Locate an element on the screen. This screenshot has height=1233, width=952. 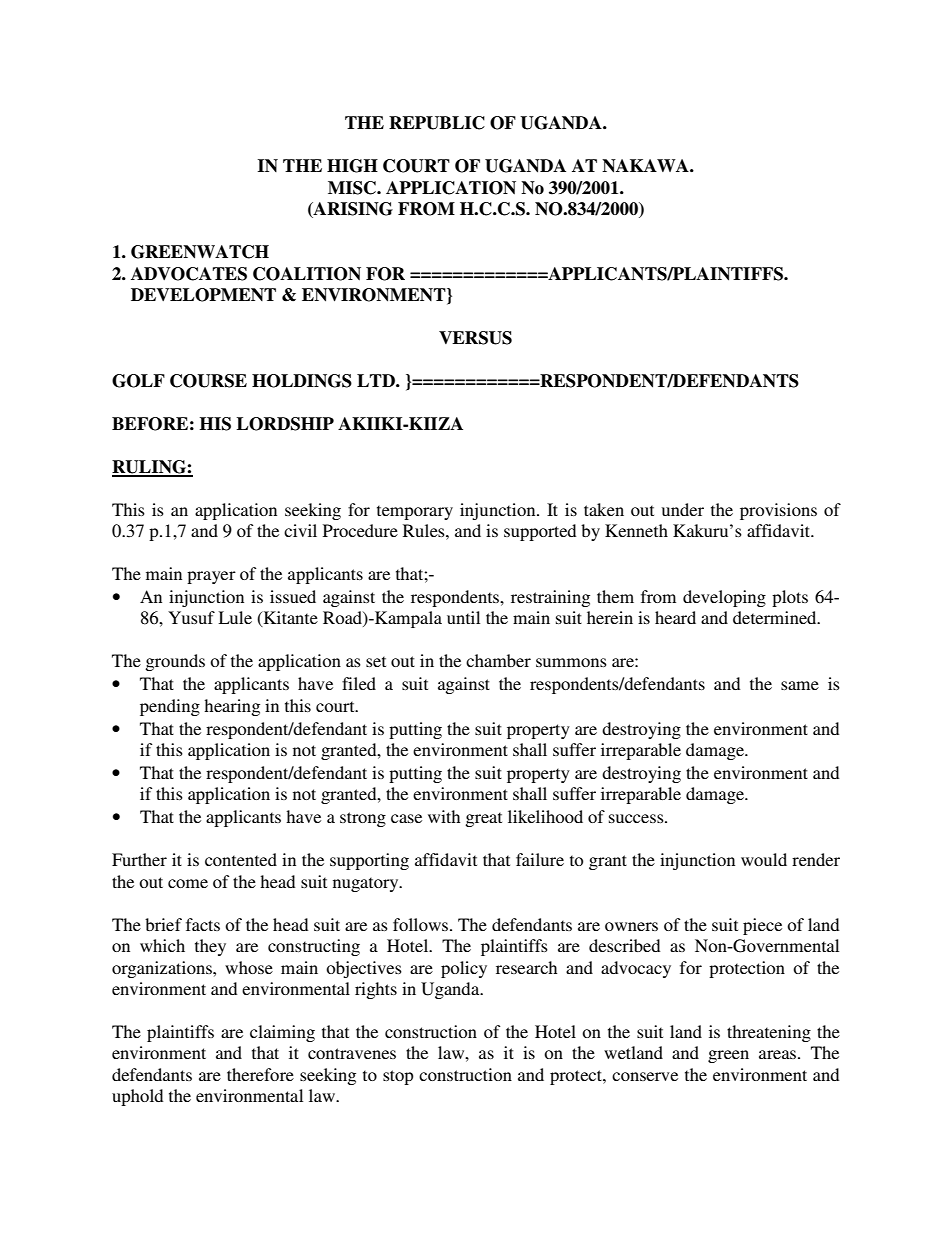
stop is located at coordinates (398, 1077).
